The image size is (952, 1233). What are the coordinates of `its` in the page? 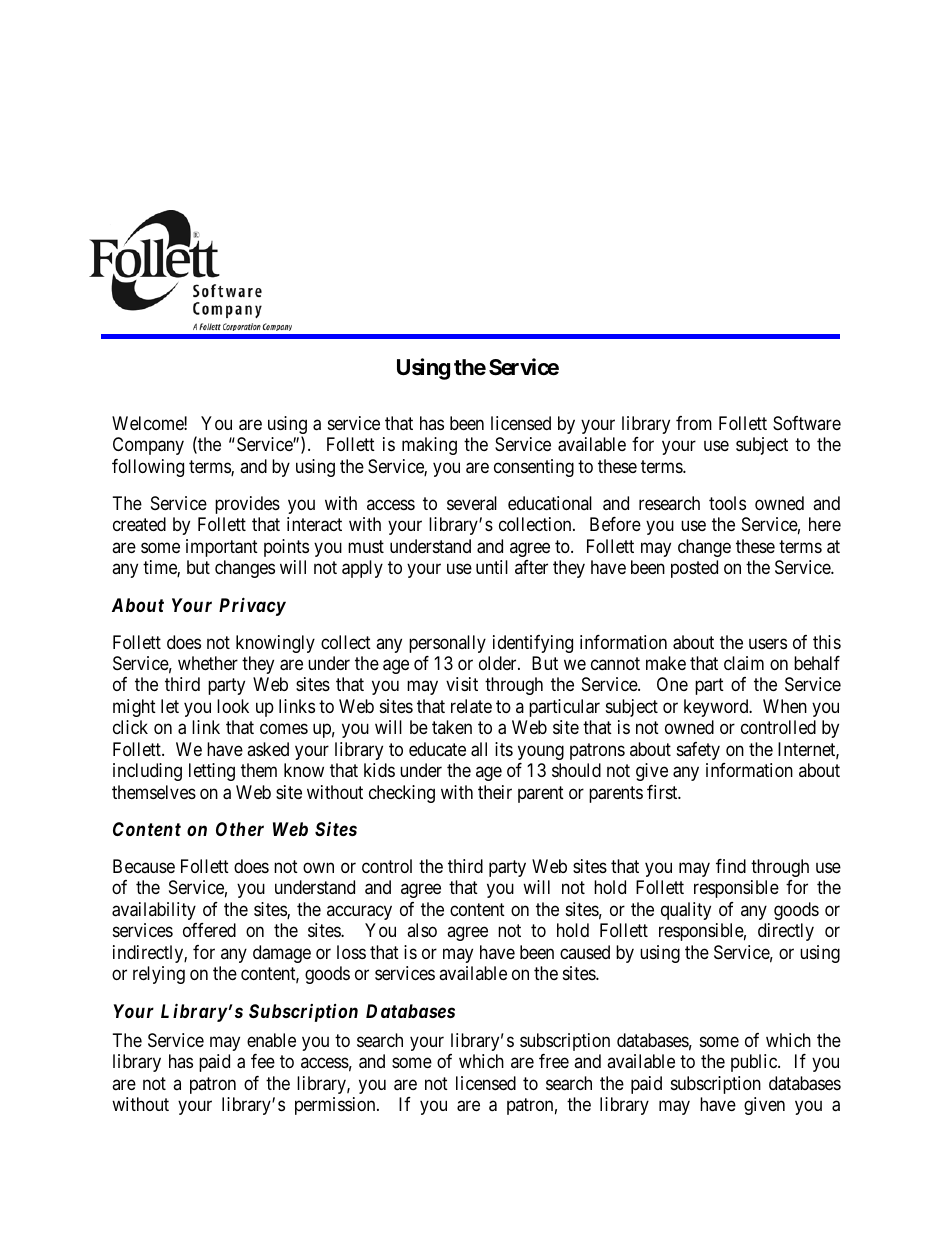 It's located at (504, 749).
